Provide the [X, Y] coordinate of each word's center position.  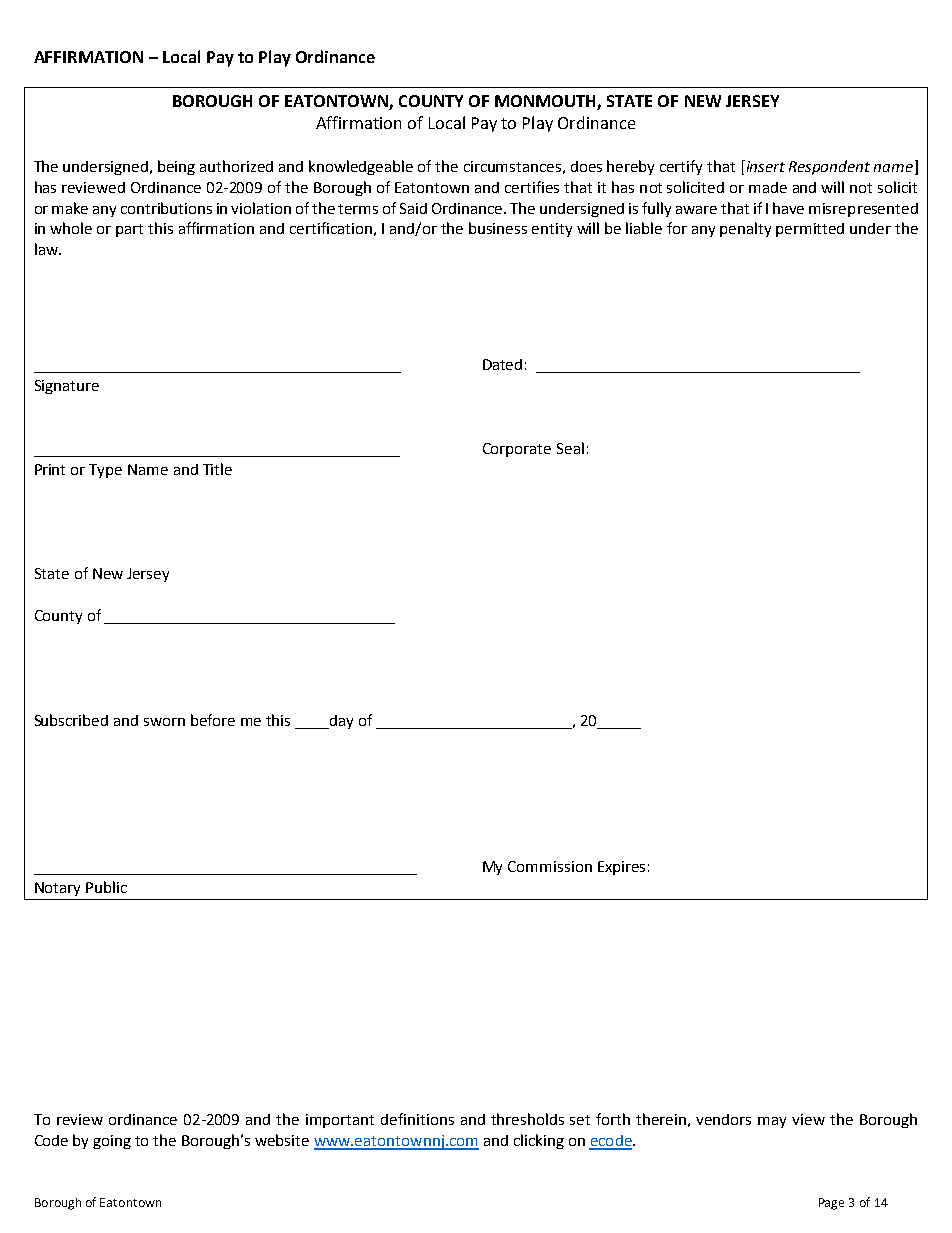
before [213, 720]
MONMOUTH [545, 101]
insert [764, 166]
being [176, 167]
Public [106, 887]
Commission [550, 866]
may [772, 1122]
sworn [164, 722]
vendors [723, 1119]
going [112, 1142]
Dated [502, 364]
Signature [67, 387]
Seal [570, 448]
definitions [417, 1119]
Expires [621, 868]
